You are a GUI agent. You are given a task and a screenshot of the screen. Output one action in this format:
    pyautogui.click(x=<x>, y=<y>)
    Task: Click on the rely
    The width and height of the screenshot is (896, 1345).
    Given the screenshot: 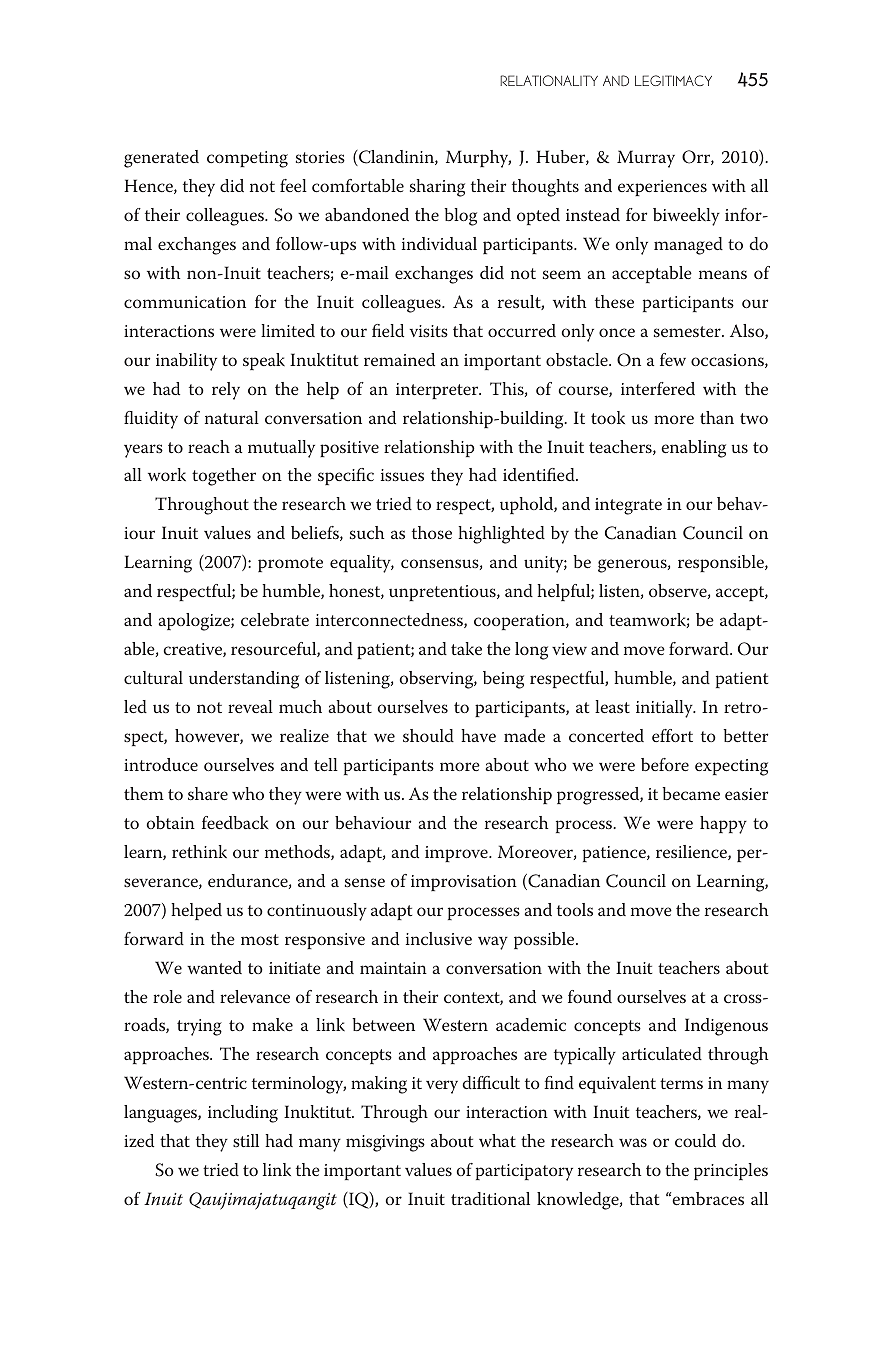 What is the action you would take?
    pyautogui.click(x=226, y=391)
